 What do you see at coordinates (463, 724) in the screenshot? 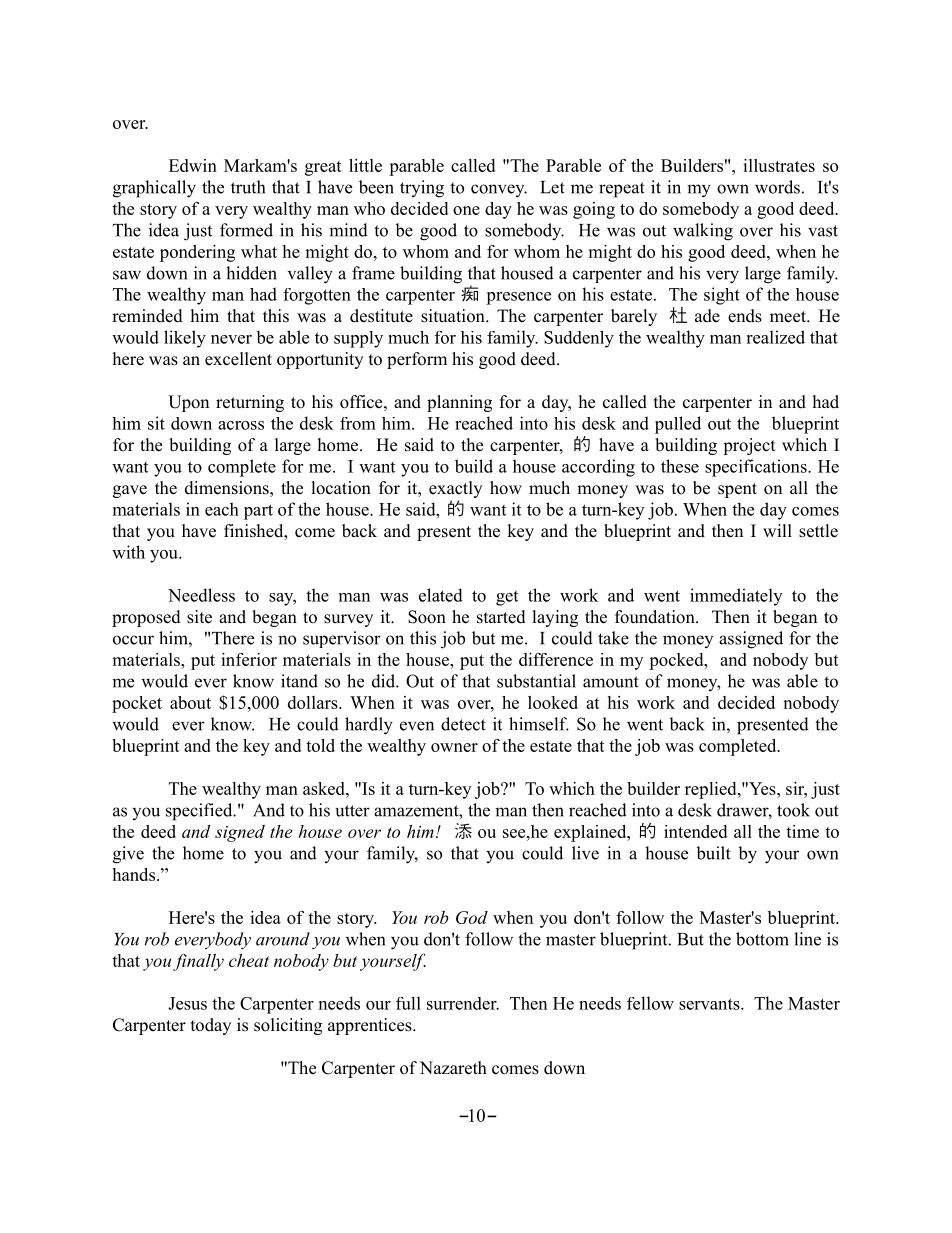
I see `detect` at bounding box center [463, 724].
